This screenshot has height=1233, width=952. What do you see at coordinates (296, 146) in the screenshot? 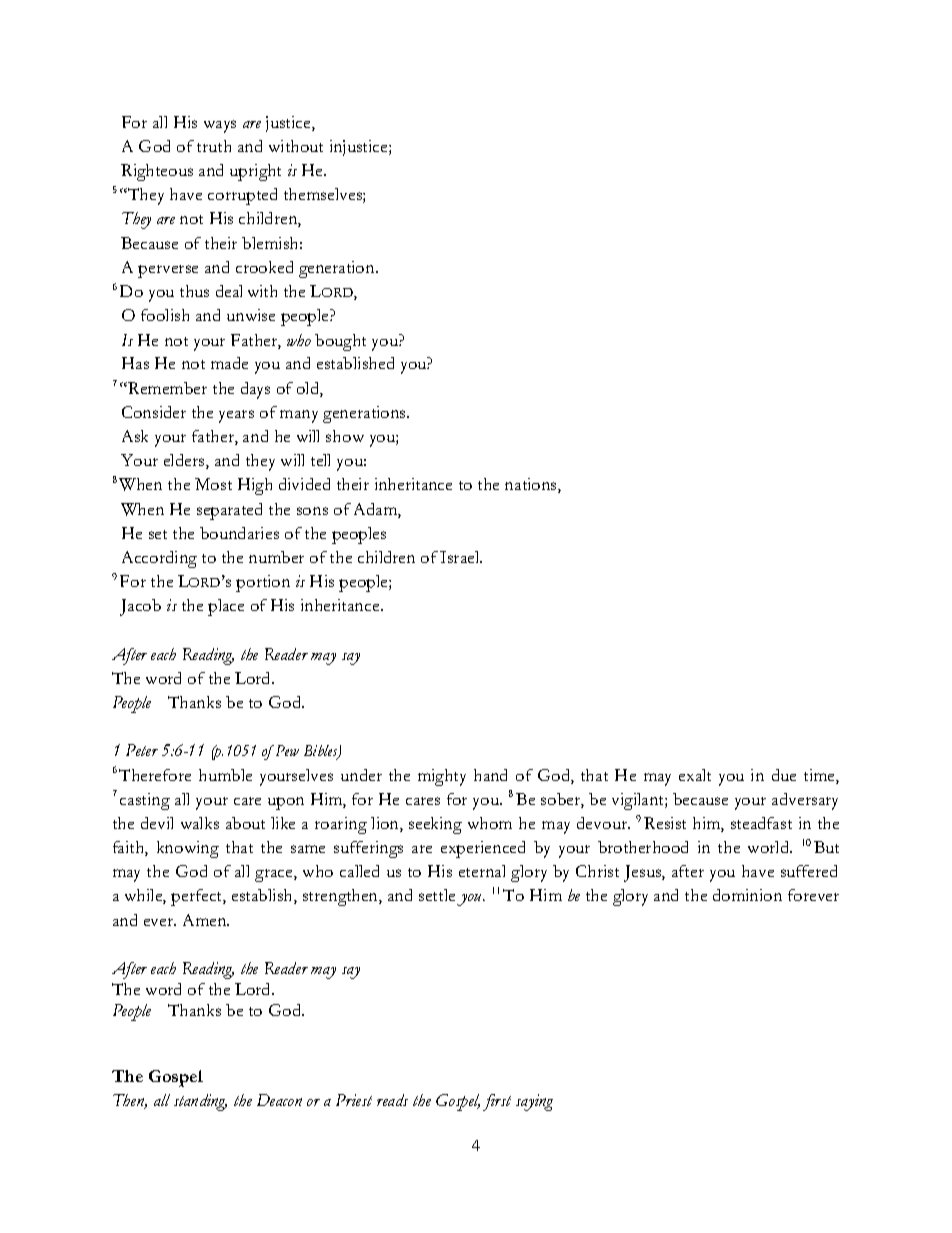
I see `without` at bounding box center [296, 146].
